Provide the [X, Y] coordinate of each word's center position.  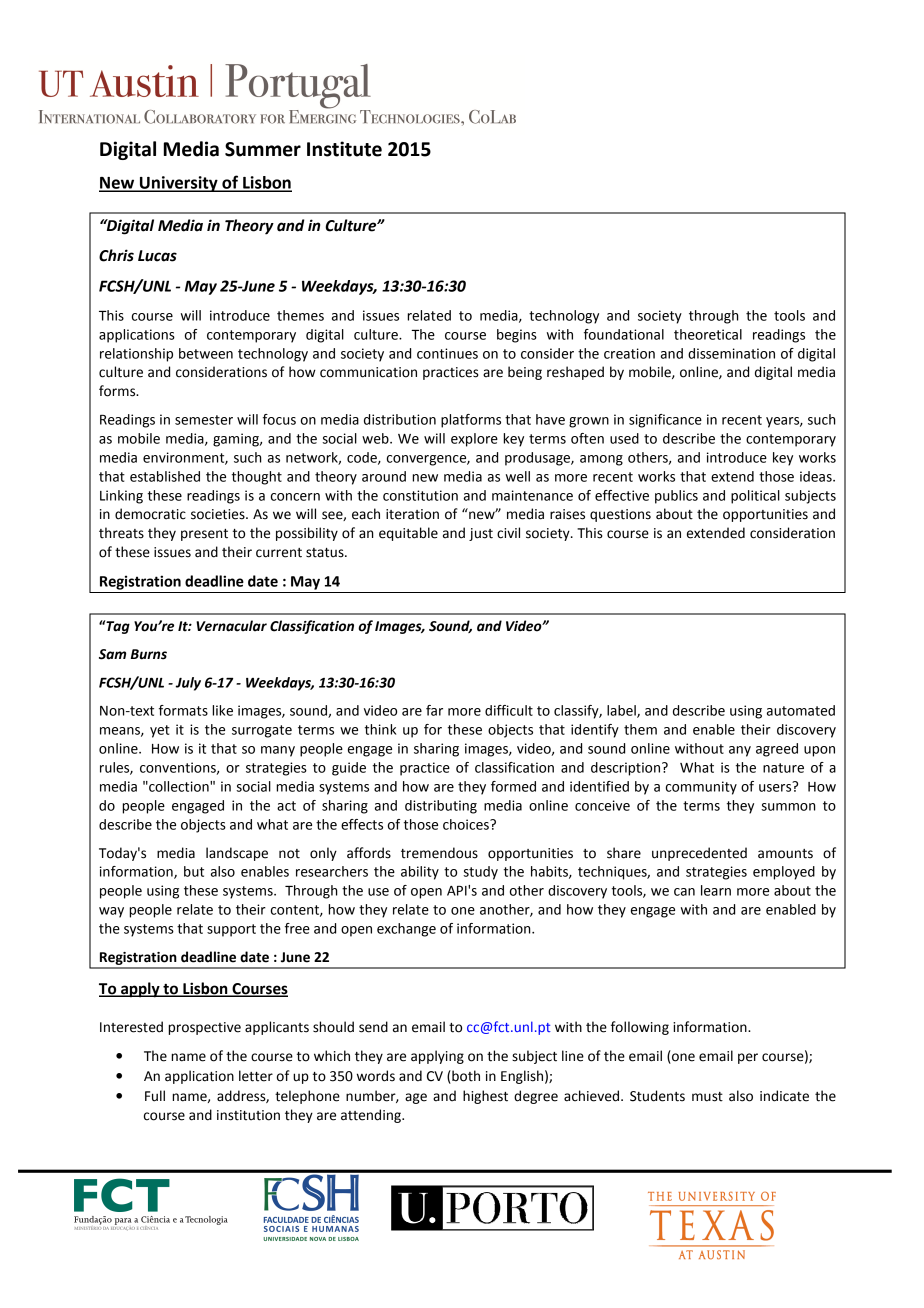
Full [155, 1096]
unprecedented [699, 854]
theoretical [708, 334]
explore [474, 440]
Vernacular [231, 626]
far [434, 710]
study [480, 873]
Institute [344, 149]
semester [204, 420]
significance [665, 421]
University [179, 184]
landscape [237, 854]
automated [801, 710]
